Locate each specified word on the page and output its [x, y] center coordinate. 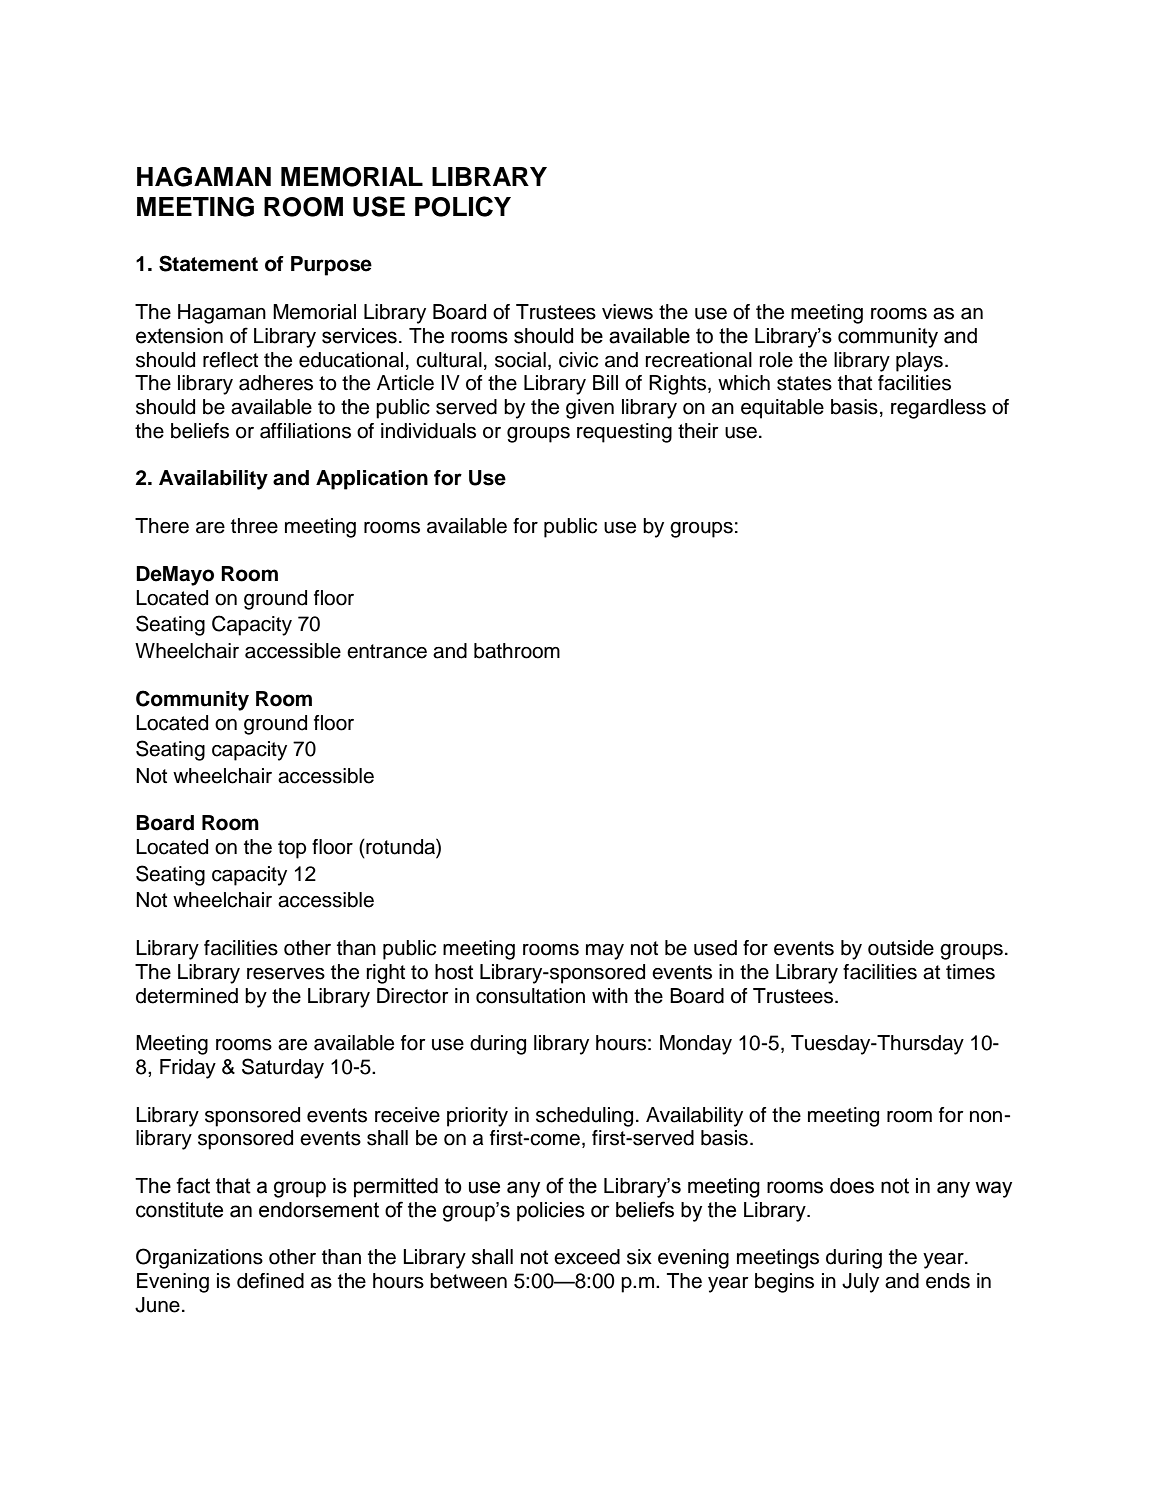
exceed [587, 1257]
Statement [208, 263]
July [860, 1283]
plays [919, 362]
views [627, 312]
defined [270, 1281]
